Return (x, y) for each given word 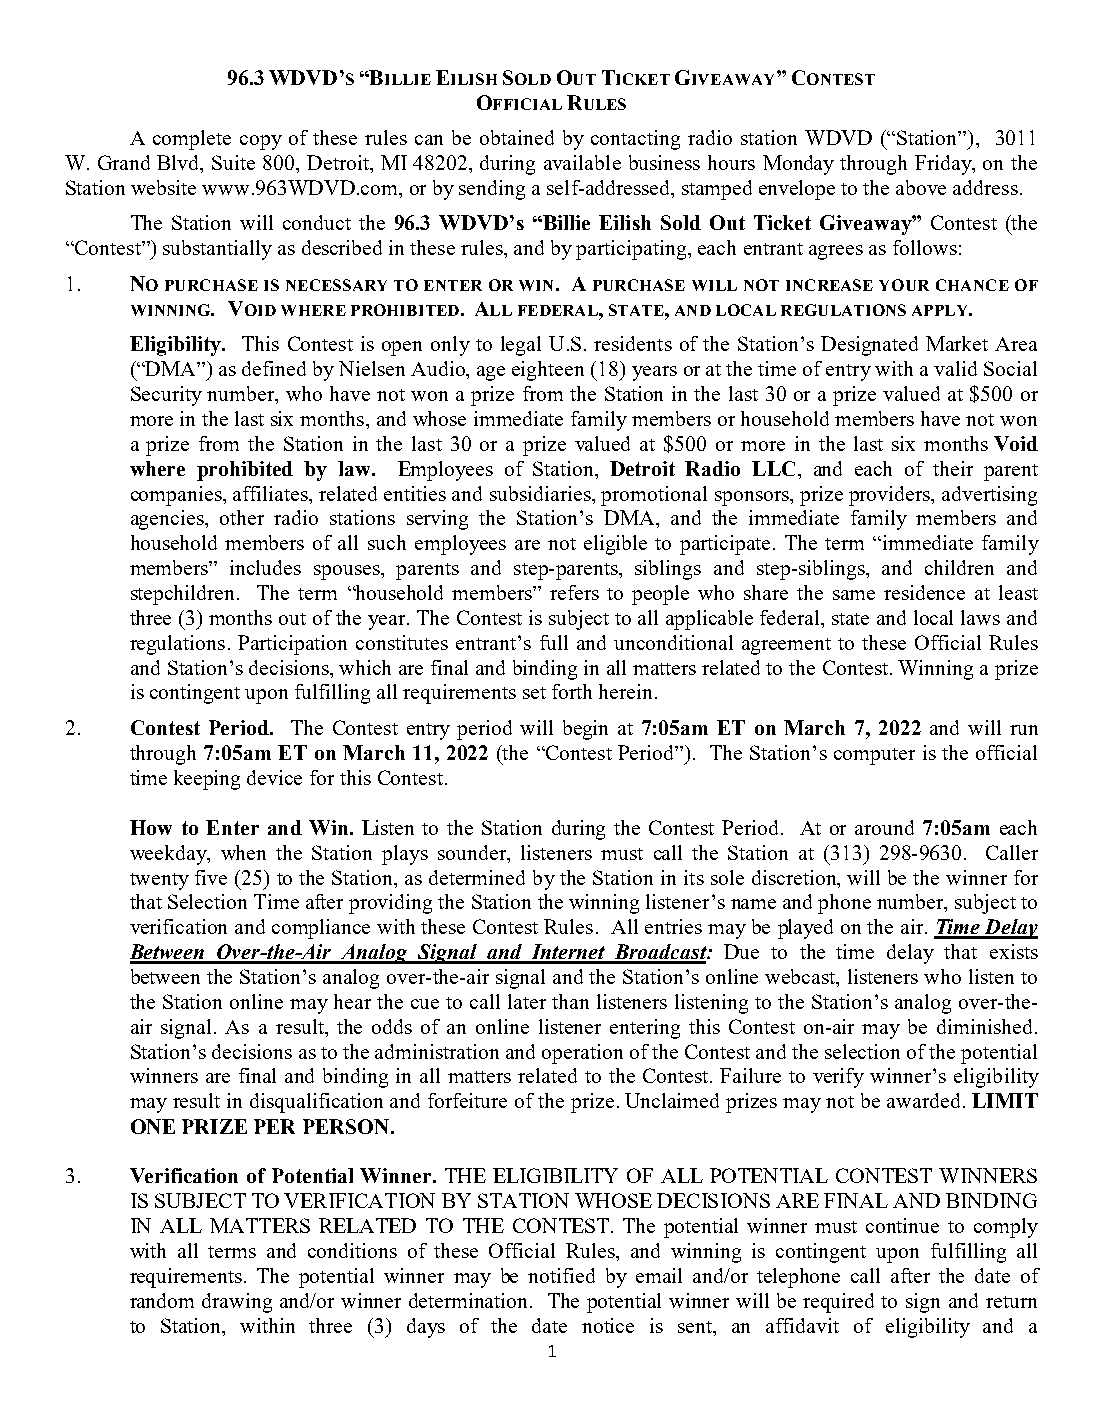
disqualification (316, 1103)
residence (924, 592)
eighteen (548, 371)
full (554, 642)
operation (582, 1054)
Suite (233, 162)
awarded (923, 1100)
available (582, 162)
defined (274, 368)
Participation (292, 645)
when (243, 852)
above (921, 187)
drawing (237, 1303)
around (884, 827)
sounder (473, 852)
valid (955, 368)
